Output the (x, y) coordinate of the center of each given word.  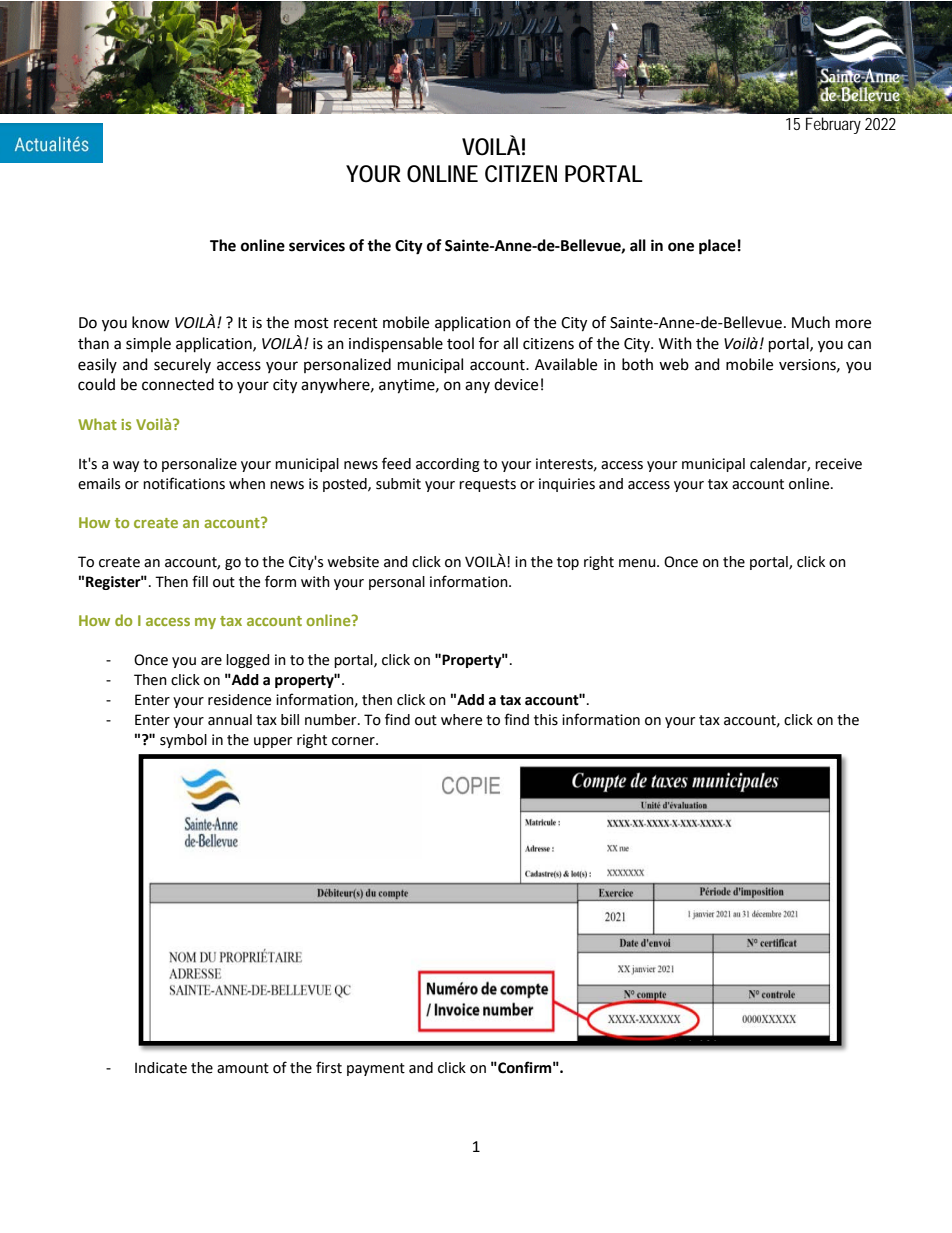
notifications (184, 483)
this (546, 720)
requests (487, 485)
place (717, 247)
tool (460, 343)
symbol (183, 741)
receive (838, 464)
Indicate (161, 1068)
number (332, 720)
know (151, 322)
